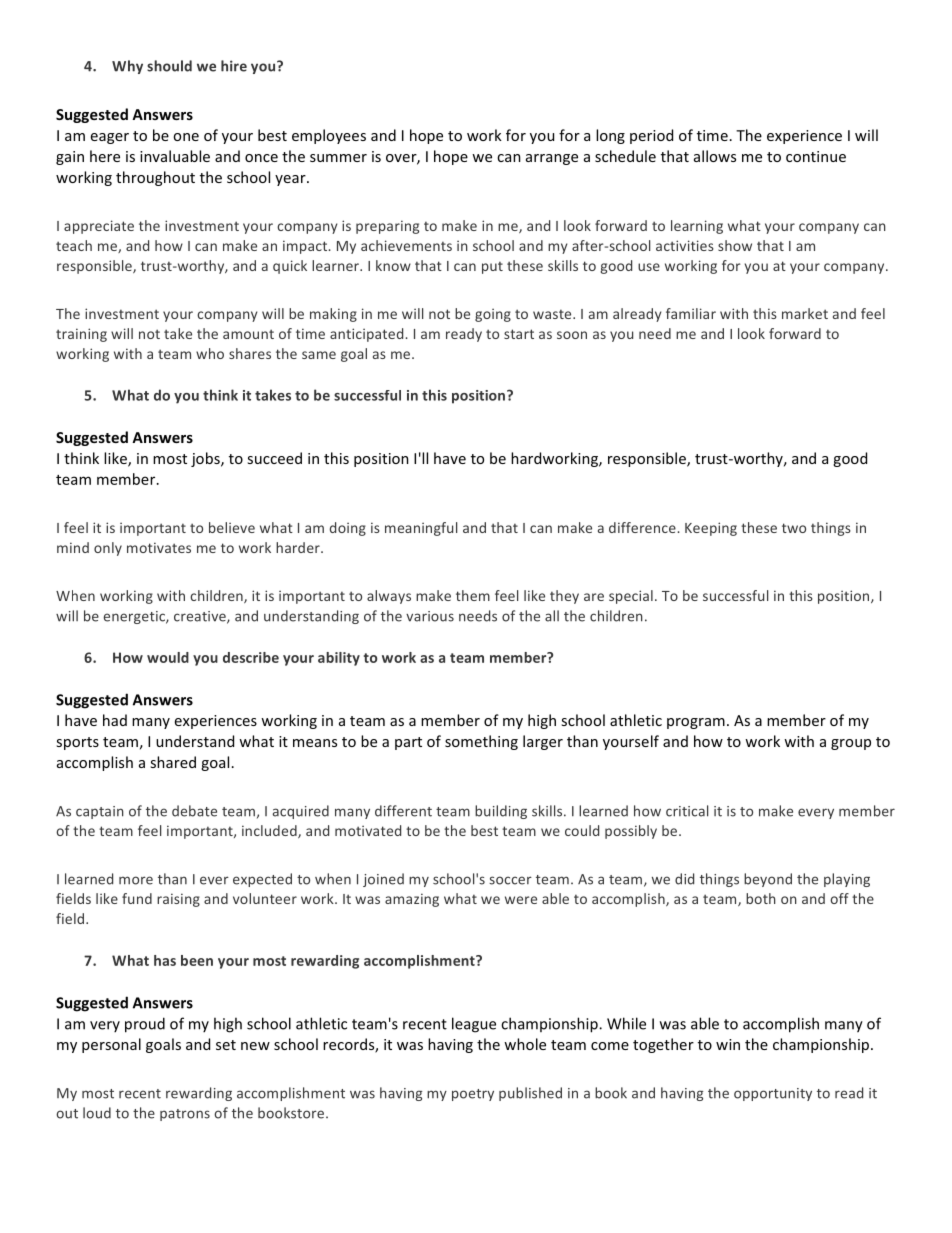 The image size is (952, 1233). I want to click on should, so click(169, 66).
